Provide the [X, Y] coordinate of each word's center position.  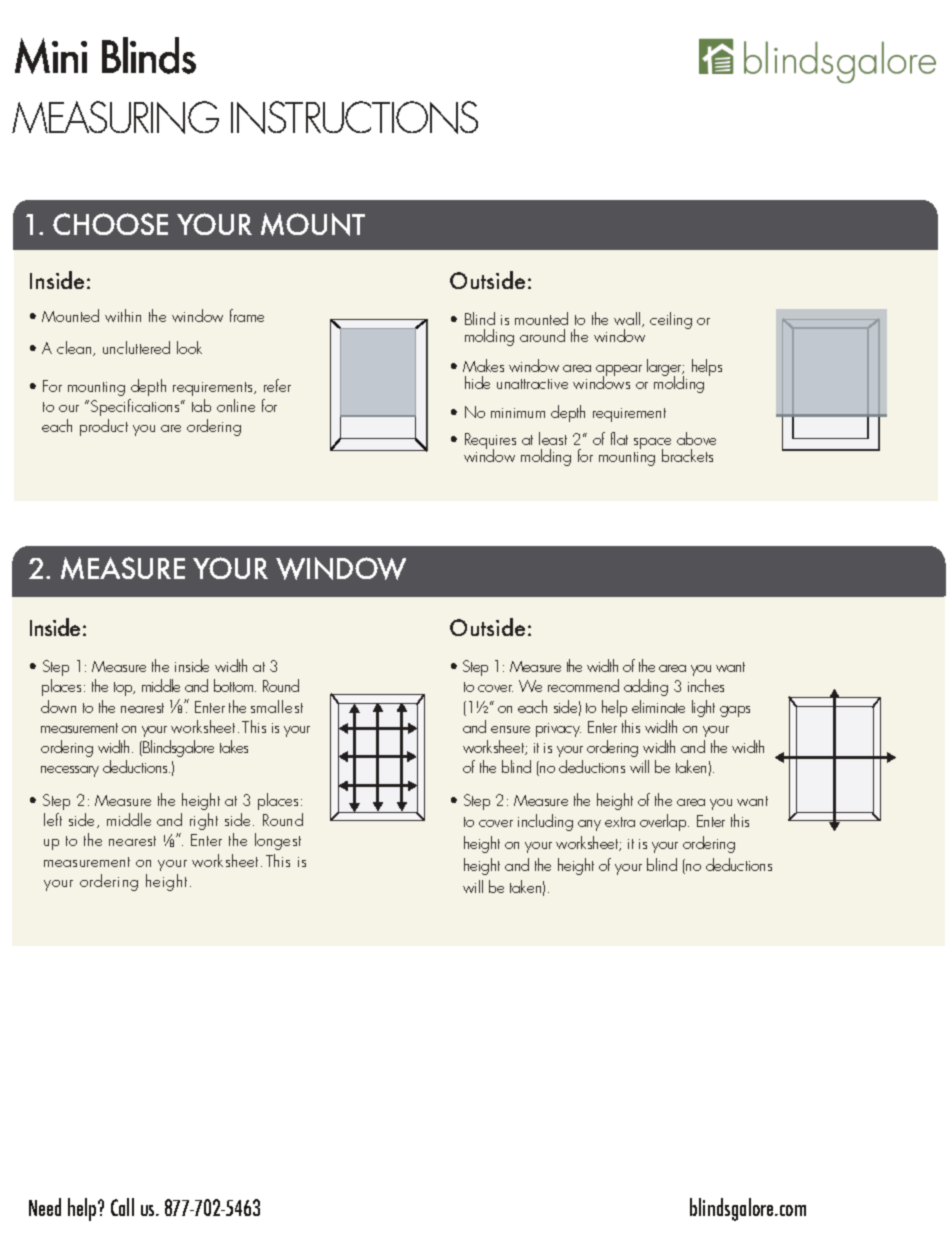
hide [477, 382]
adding [646, 687]
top [124, 689]
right [204, 821]
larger [665, 369]
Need [45, 1207]
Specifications [136, 407]
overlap [664, 822]
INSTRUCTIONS [354, 117]
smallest [277, 706]
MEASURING [115, 117]
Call [122, 1207]
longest [278, 841]
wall [628, 319]
